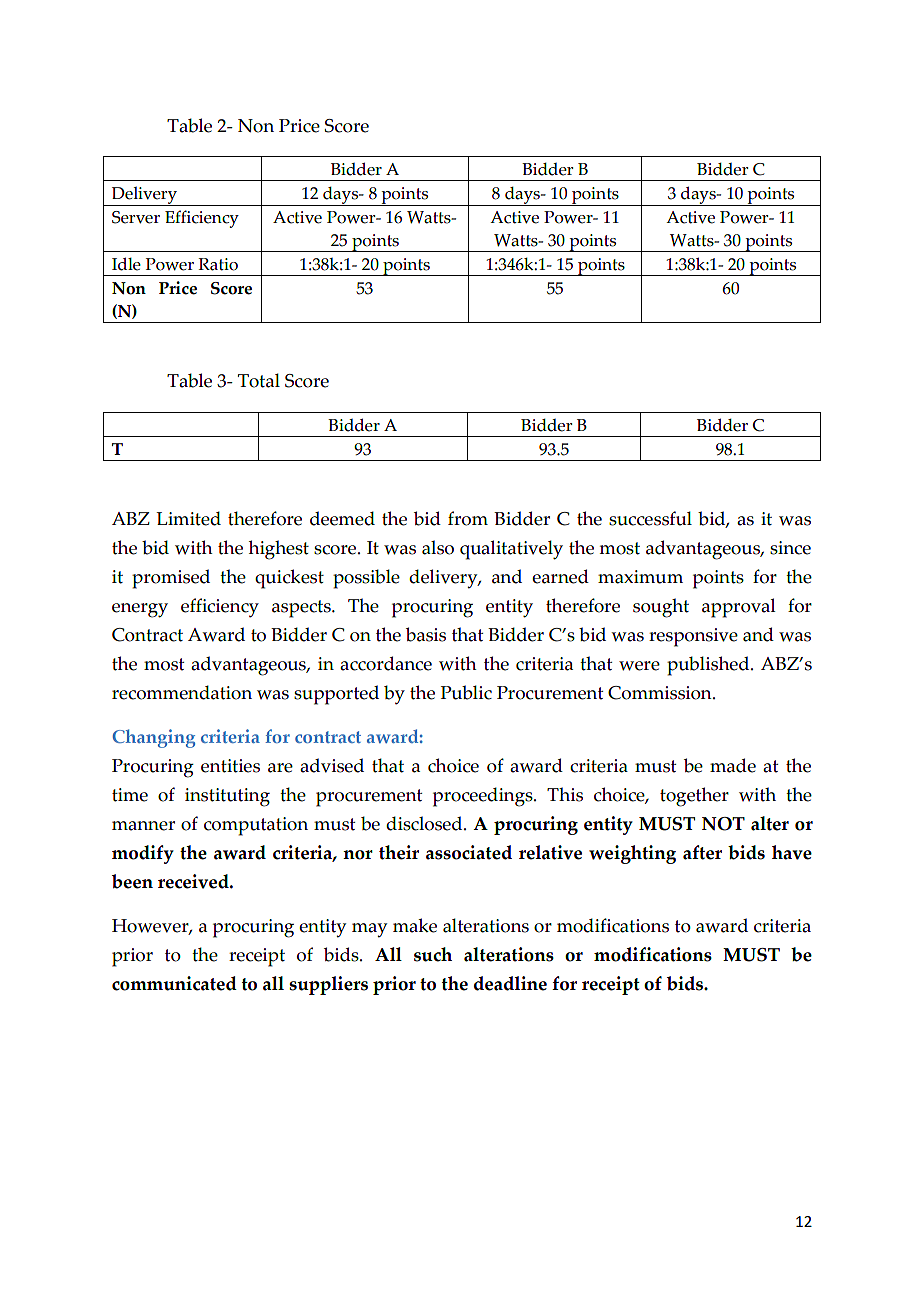  I want to click on Server, so click(136, 217).
